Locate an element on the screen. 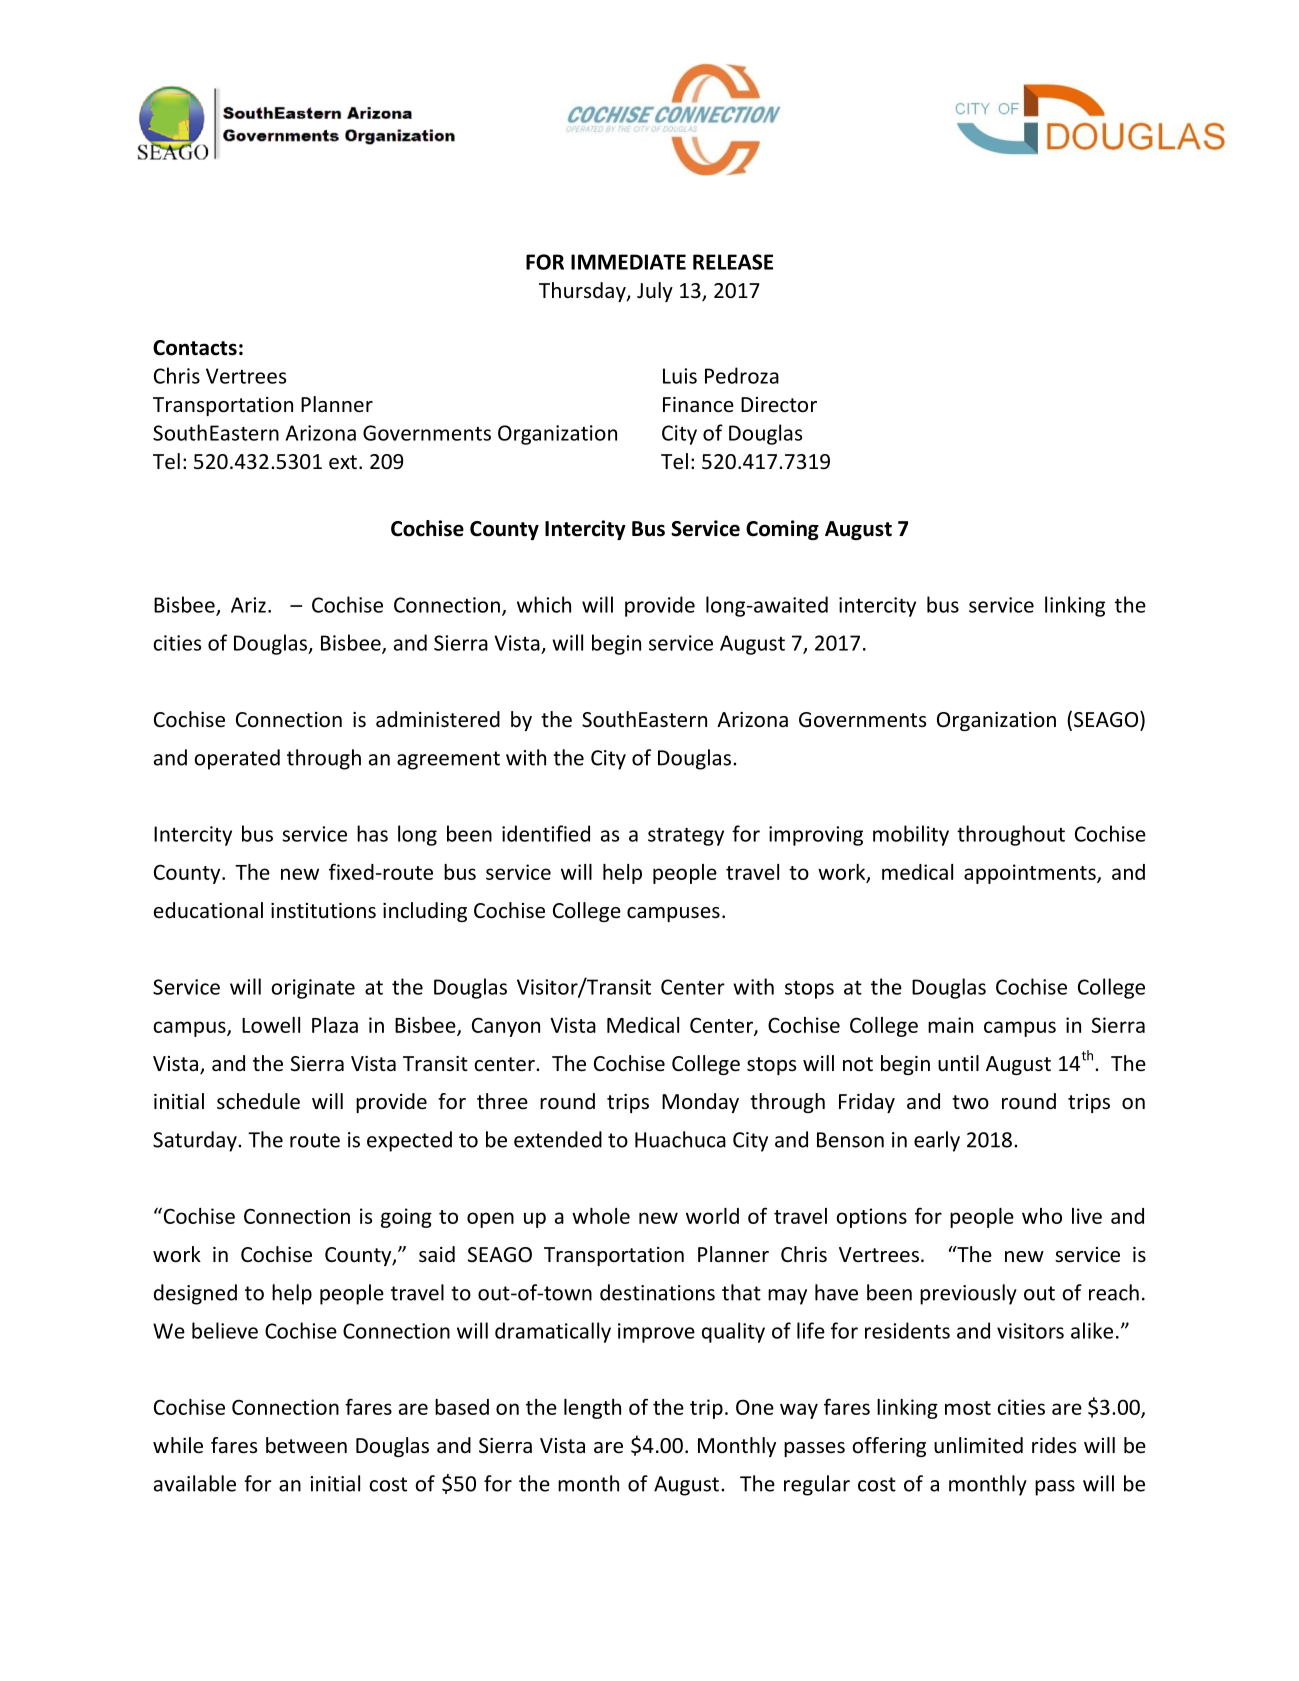 The width and height of the screenshot is (1299, 1681). whole is located at coordinates (601, 1216).
